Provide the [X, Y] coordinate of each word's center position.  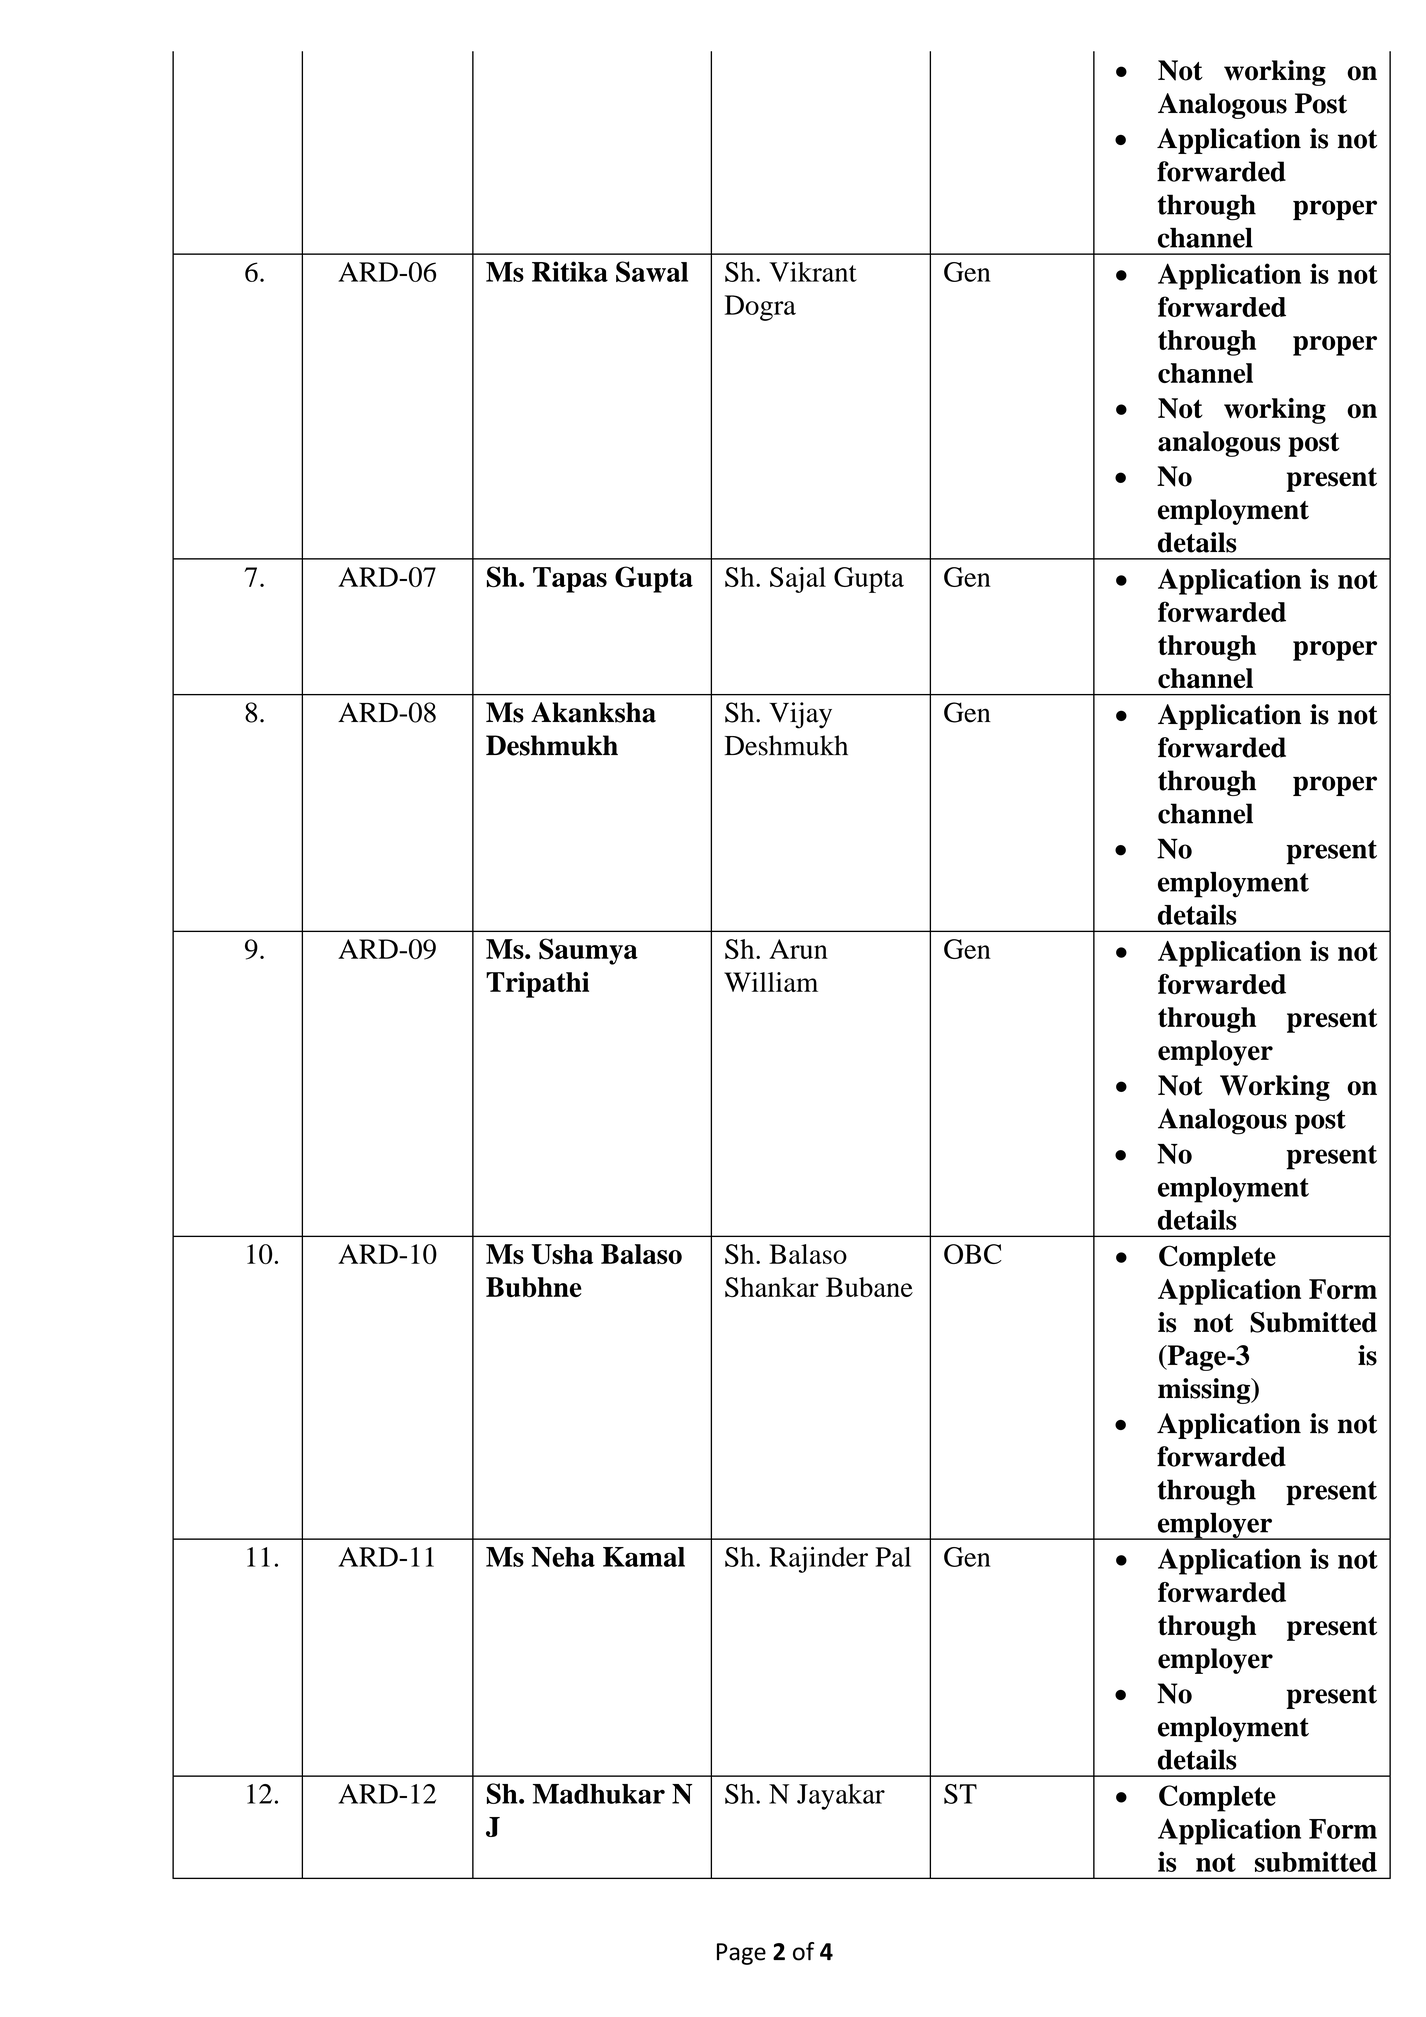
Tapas [570, 580]
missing [1205, 1391]
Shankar [772, 1287]
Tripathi [537, 985]
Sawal [652, 271]
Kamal [644, 1557]
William [771, 982]
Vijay [800, 715]
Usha [562, 1254]
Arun [798, 949]
